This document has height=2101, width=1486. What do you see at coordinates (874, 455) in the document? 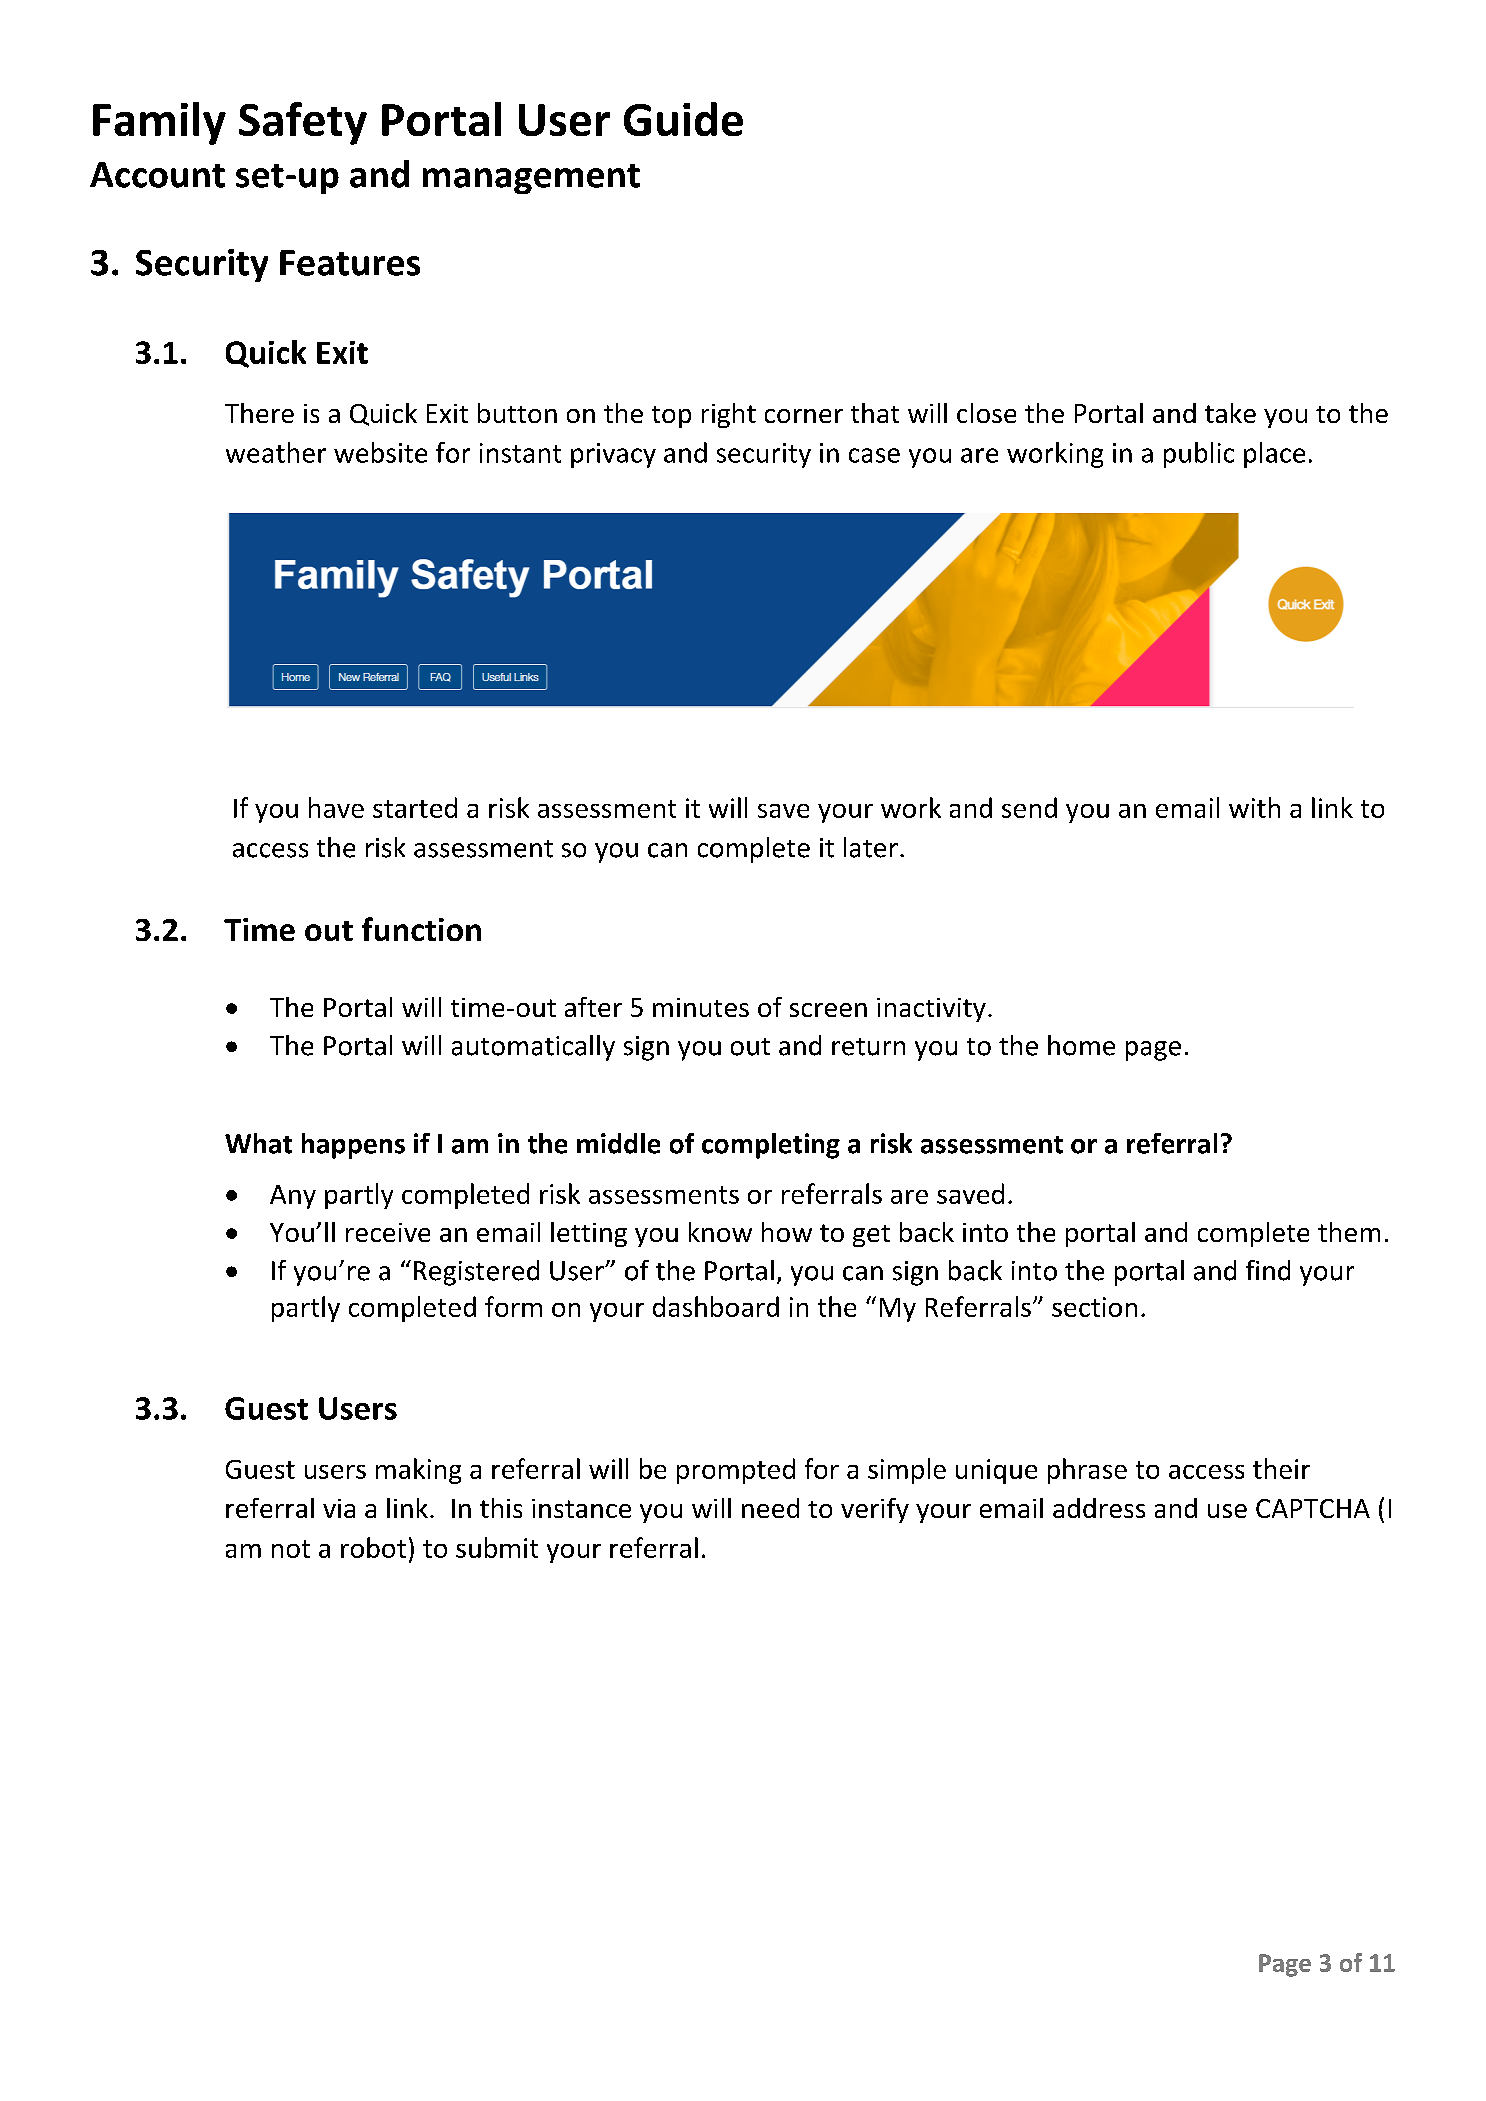
I see `case` at bounding box center [874, 455].
